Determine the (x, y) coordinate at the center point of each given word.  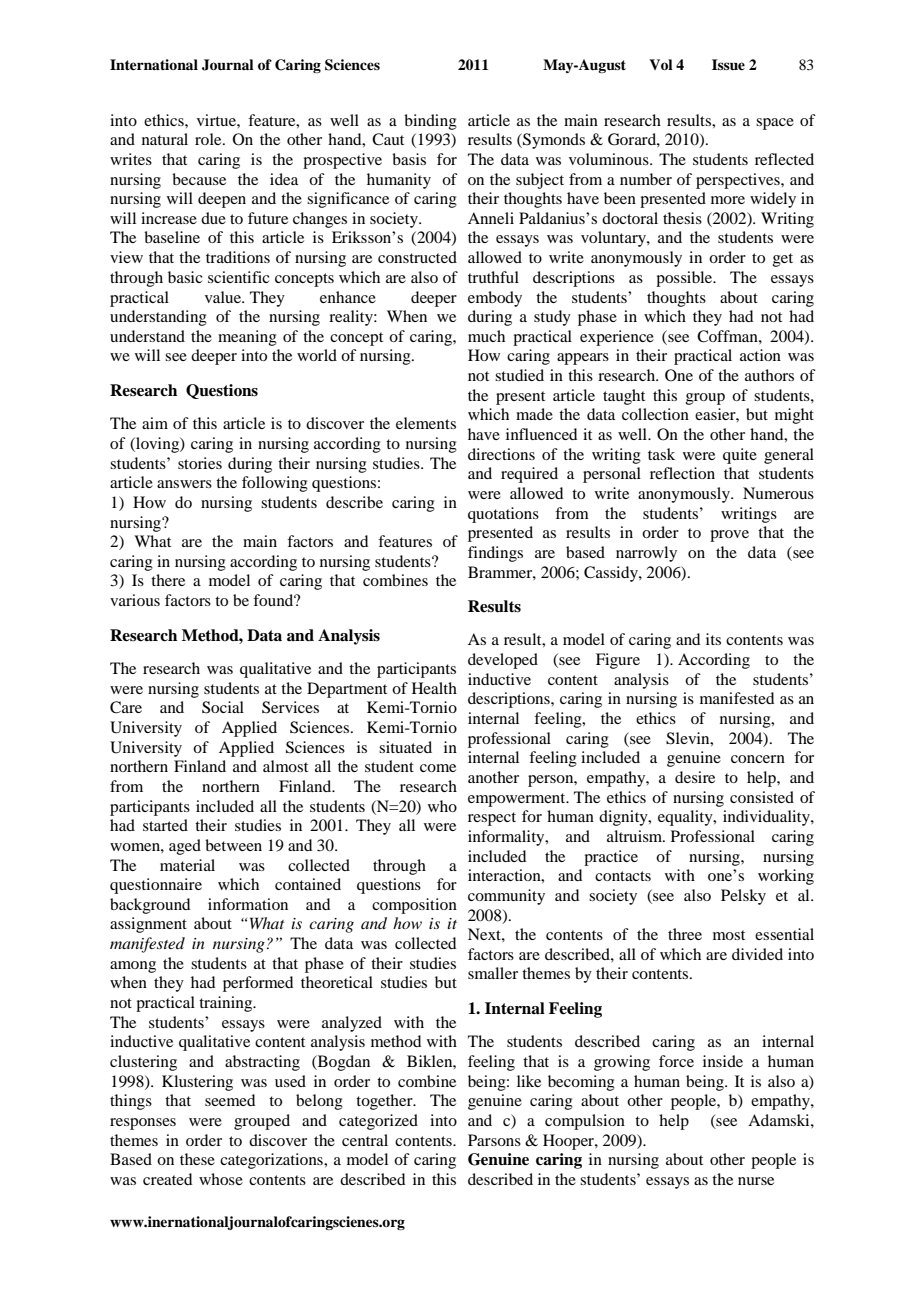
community (506, 897)
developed (503, 661)
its (713, 639)
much (486, 336)
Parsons (494, 1140)
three (685, 934)
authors (769, 375)
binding (430, 122)
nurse (756, 1181)
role (209, 139)
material (187, 865)
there (168, 580)
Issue (728, 64)
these (197, 1159)
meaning (247, 338)
